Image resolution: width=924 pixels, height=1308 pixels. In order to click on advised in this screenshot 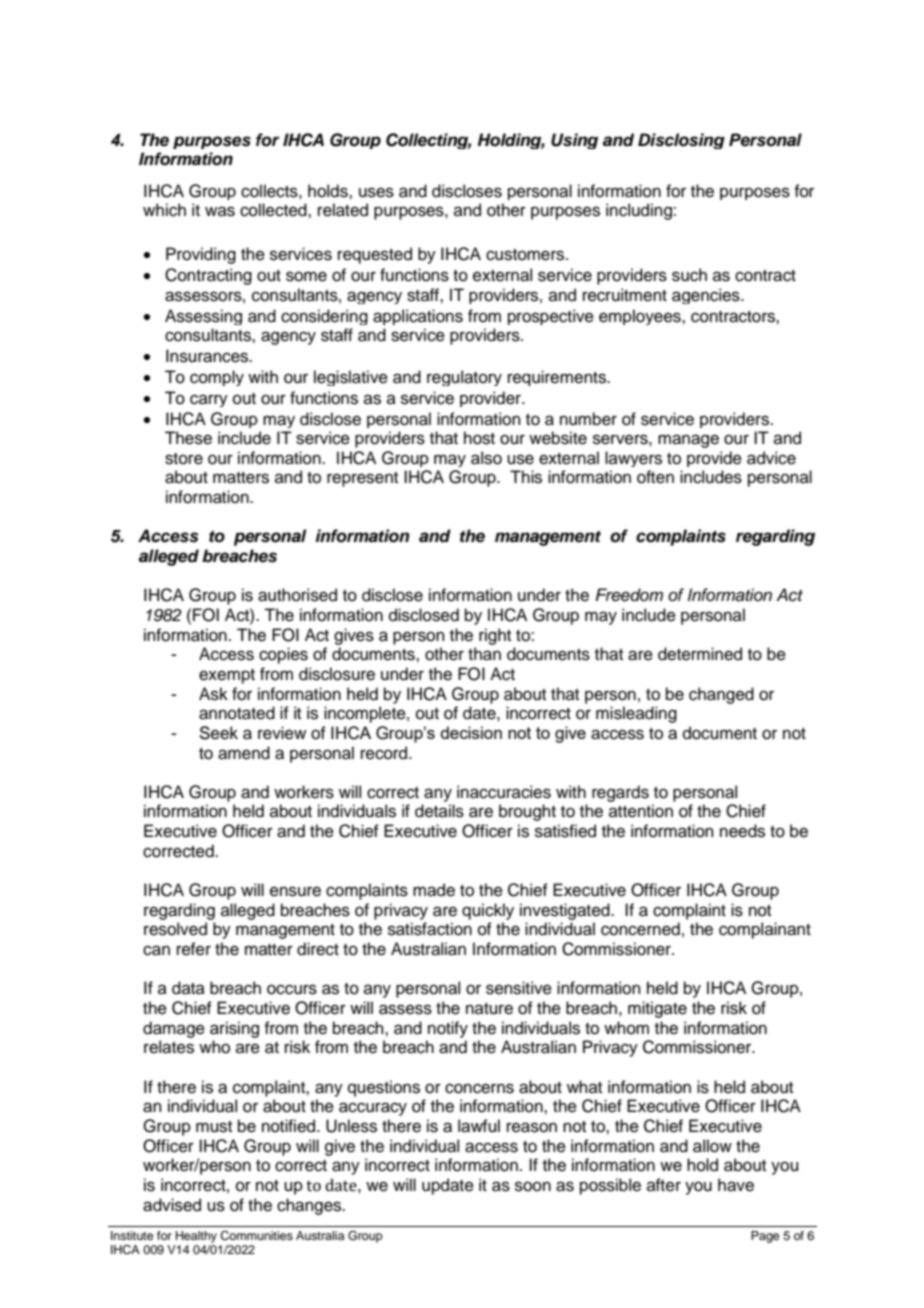, I will do `click(172, 1205)`.
